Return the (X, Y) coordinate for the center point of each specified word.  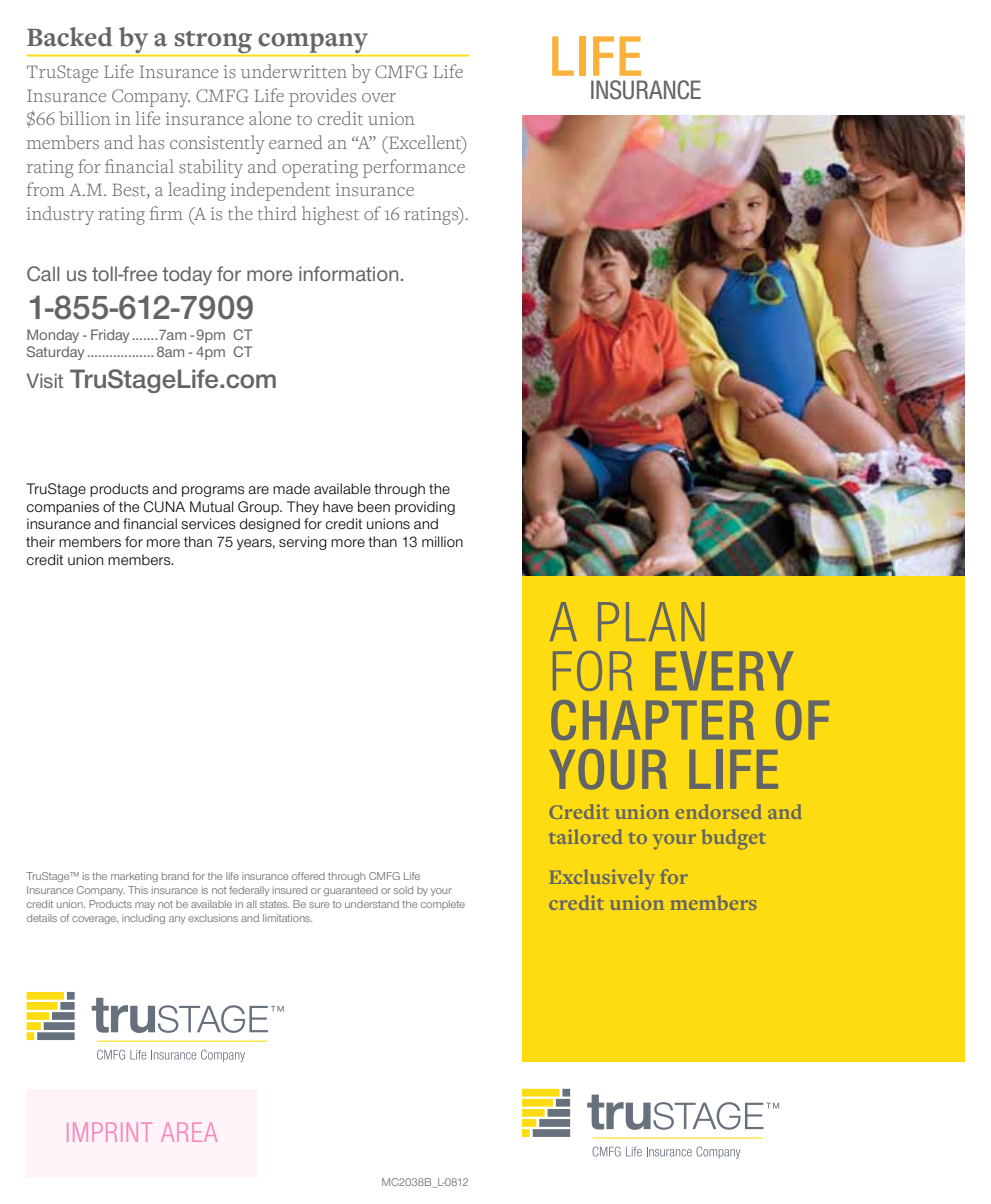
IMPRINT (109, 1132)
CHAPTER (652, 720)
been (374, 506)
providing (425, 508)
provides (322, 97)
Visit (45, 380)
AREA (189, 1132)
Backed (70, 37)
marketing (134, 877)
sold (403, 890)
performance (414, 168)
